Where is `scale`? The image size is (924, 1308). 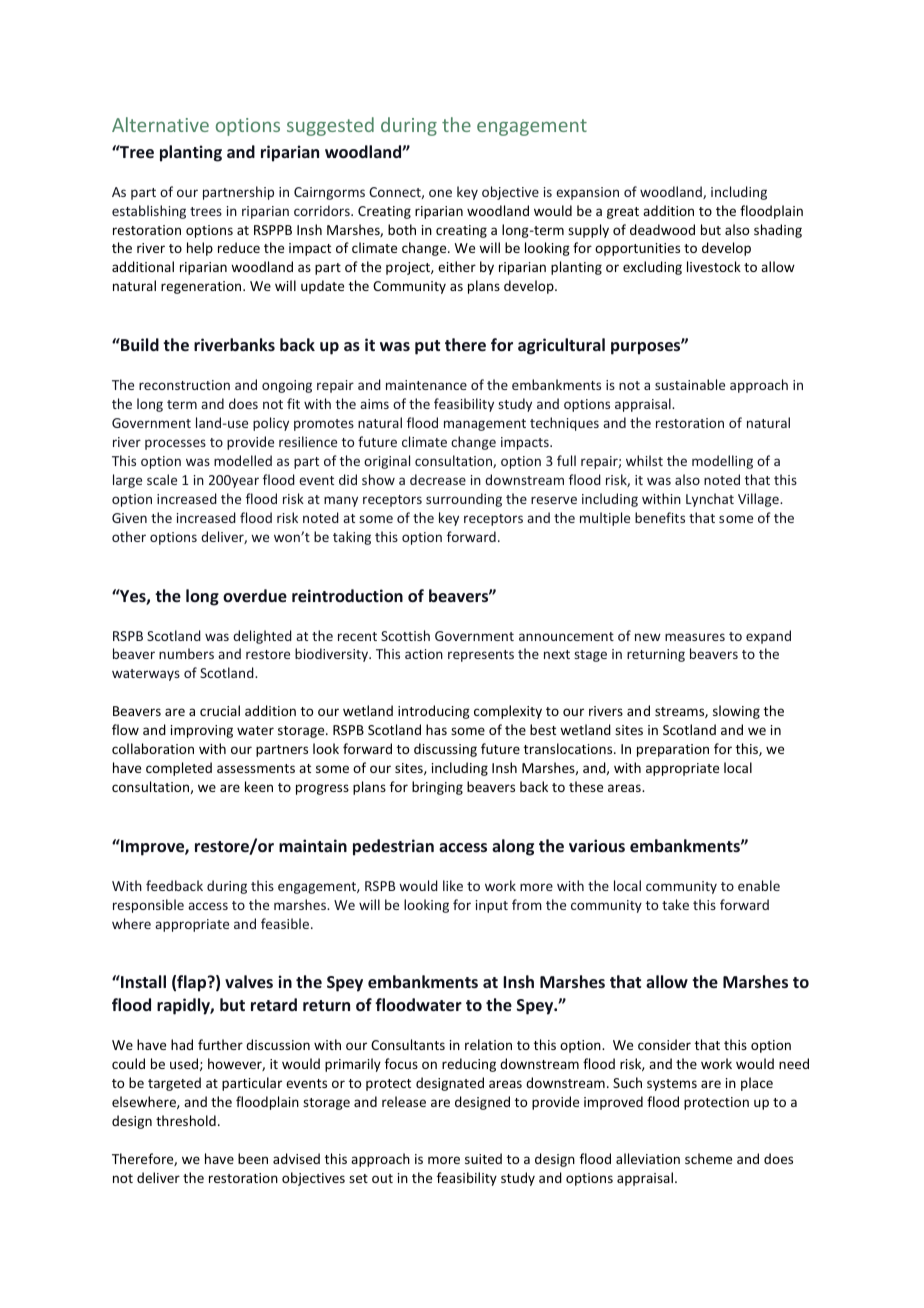
scale is located at coordinates (162, 479).
